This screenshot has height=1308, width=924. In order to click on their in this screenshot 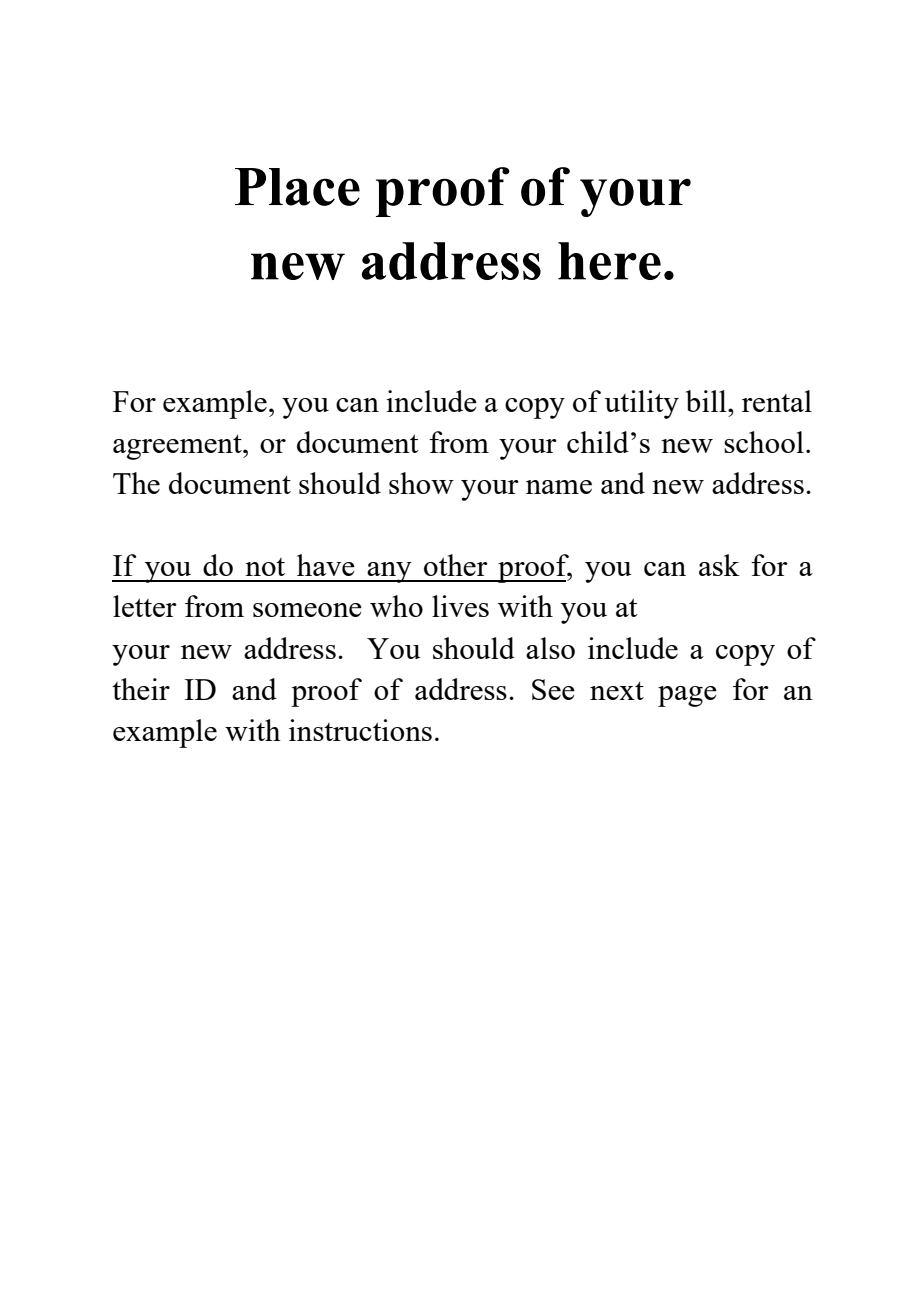, I will do `click(141, 689)`.
